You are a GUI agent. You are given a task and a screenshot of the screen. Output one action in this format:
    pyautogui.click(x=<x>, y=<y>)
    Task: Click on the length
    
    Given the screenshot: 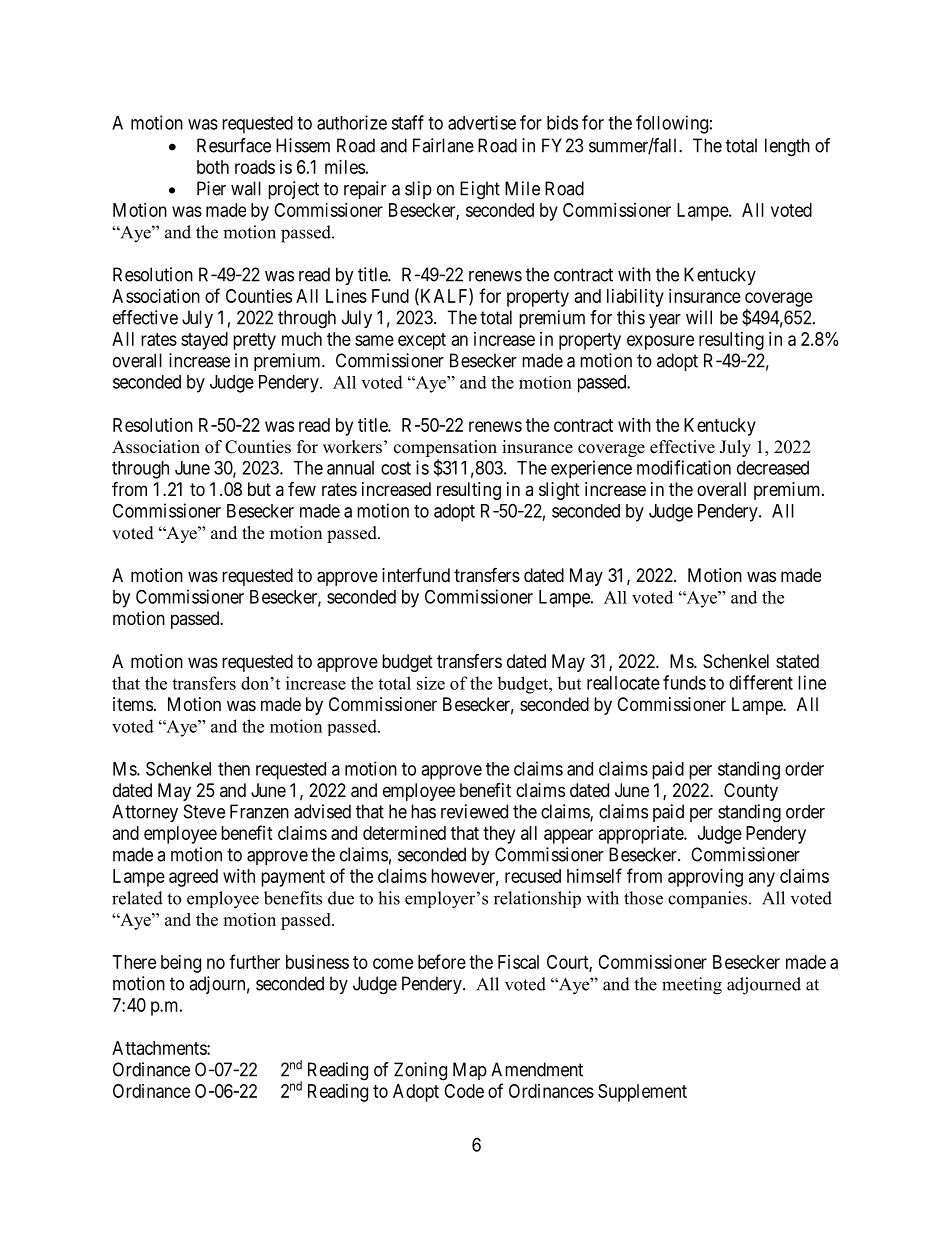 What is the action you would take?
    pyautogui.click(x=787, y=147)
